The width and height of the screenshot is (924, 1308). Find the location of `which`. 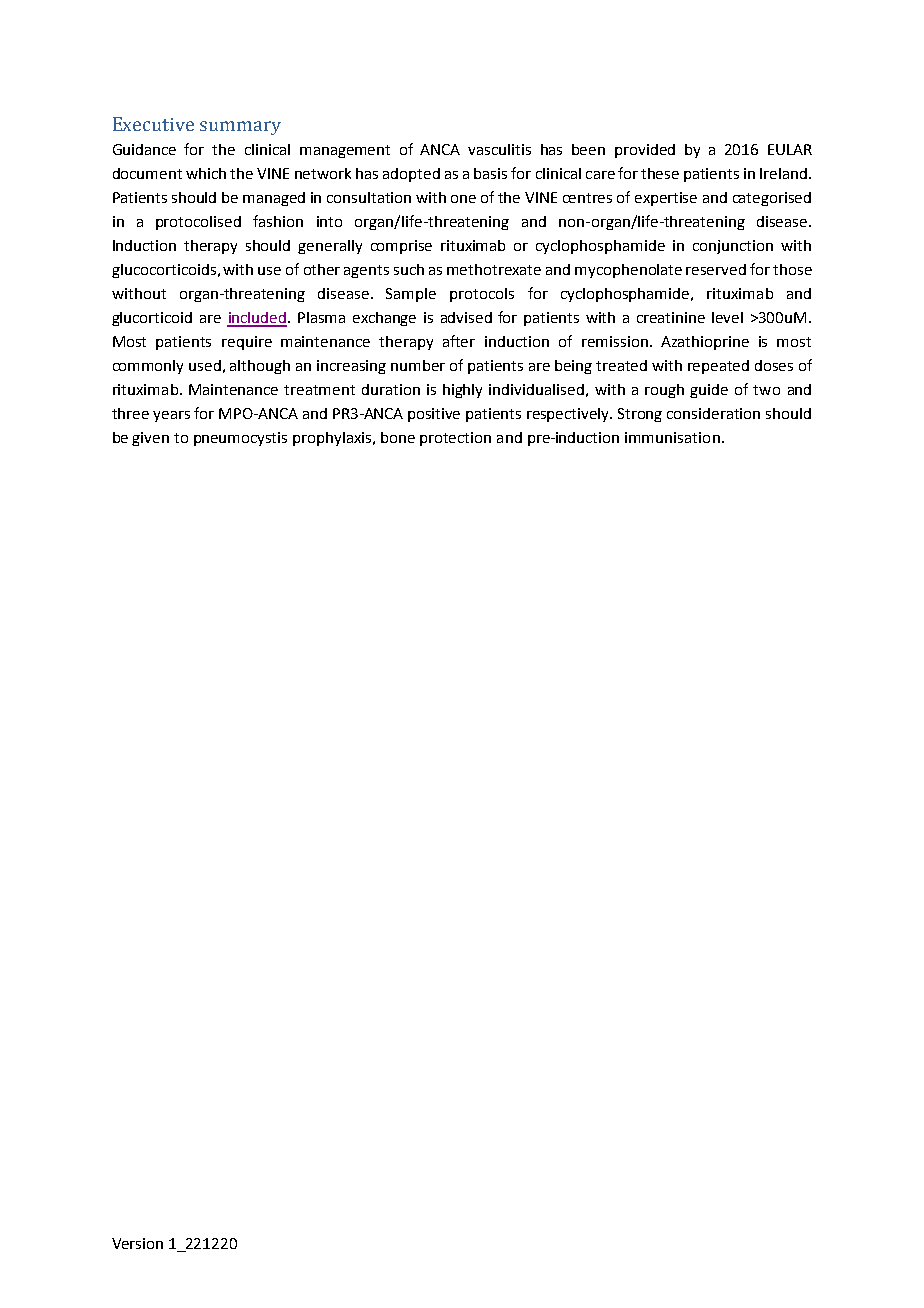

which is located at coordinates (206, 173).
